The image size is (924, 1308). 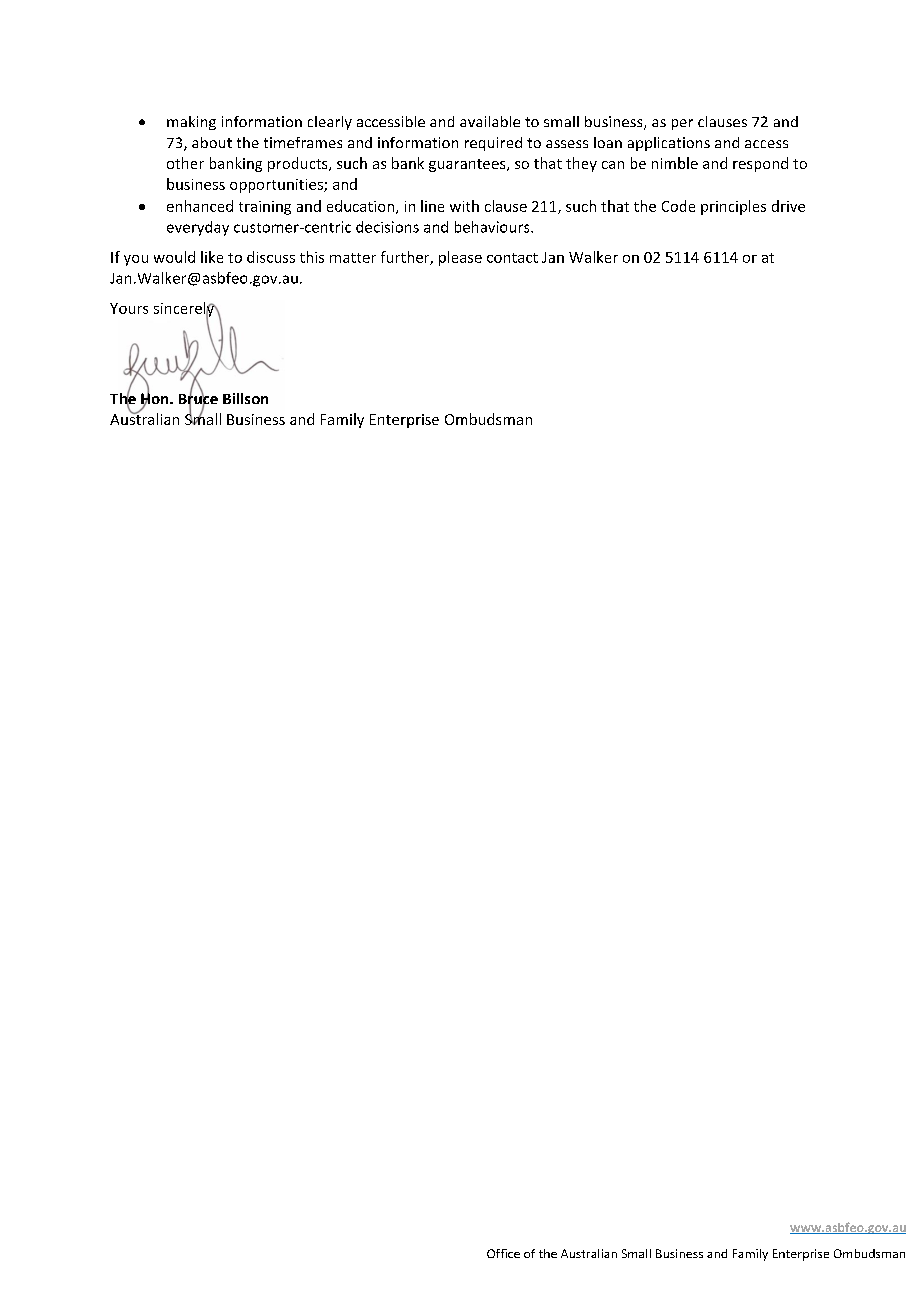 What do you see at coordinates (468, 165) in the screenshot?
I see `guarantees` at bounding box center [468, 165].
